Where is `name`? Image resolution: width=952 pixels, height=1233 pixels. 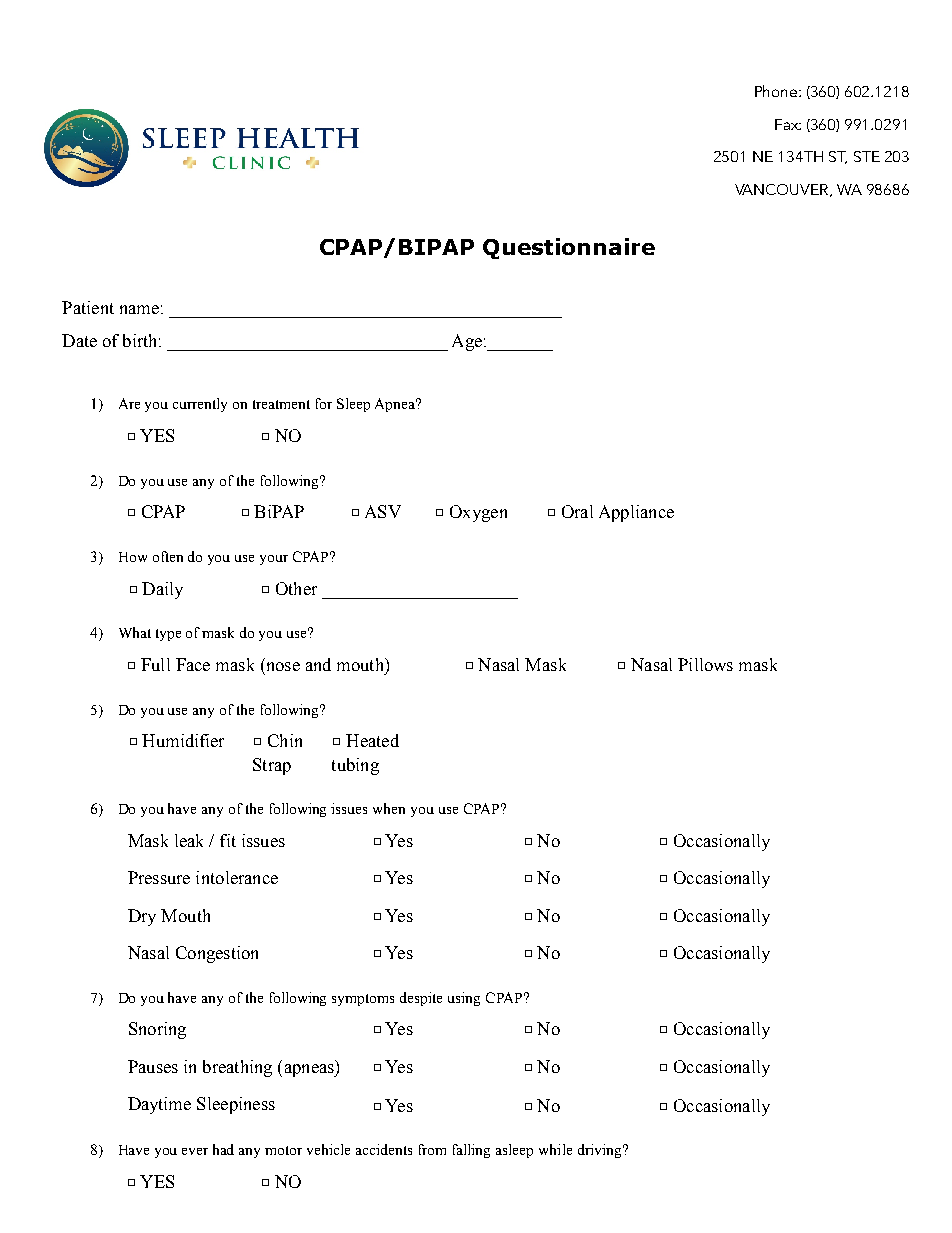 name is located at coordinates (139, 309).
